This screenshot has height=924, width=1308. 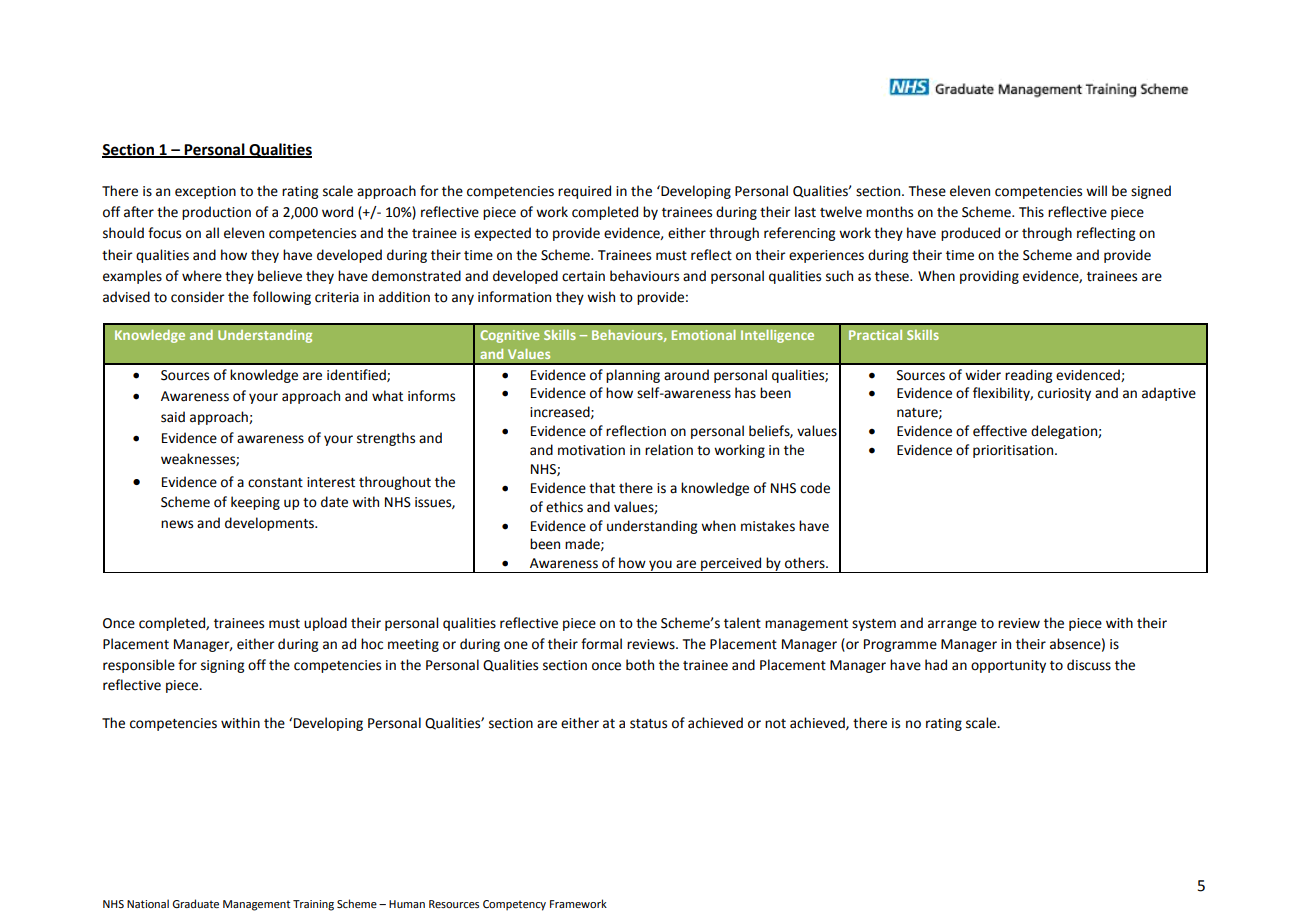 I want to click on reading, so click(x=1028, y=376).
